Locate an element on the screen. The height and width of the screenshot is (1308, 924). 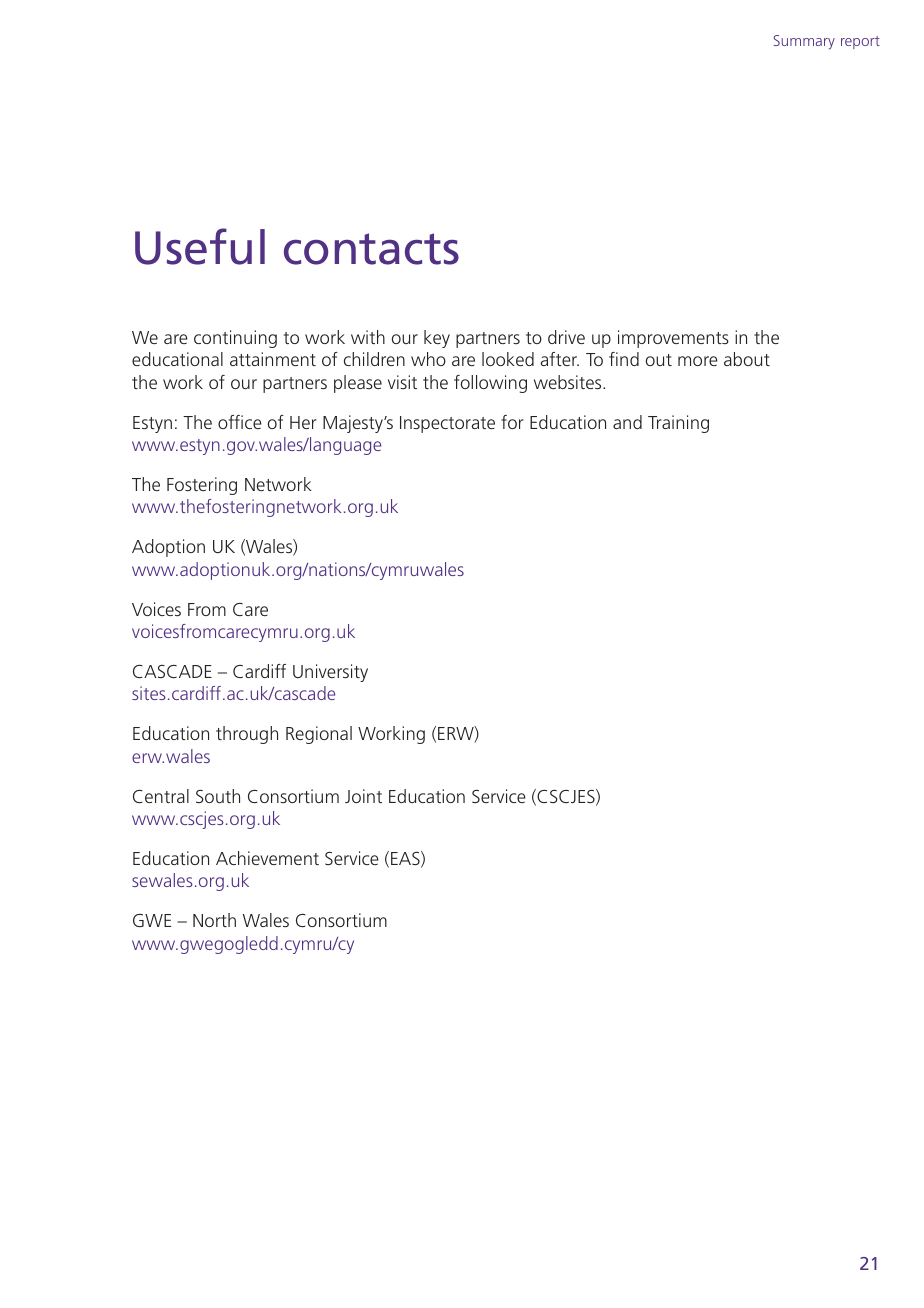
Joint is located at coordinates (363, 796).
